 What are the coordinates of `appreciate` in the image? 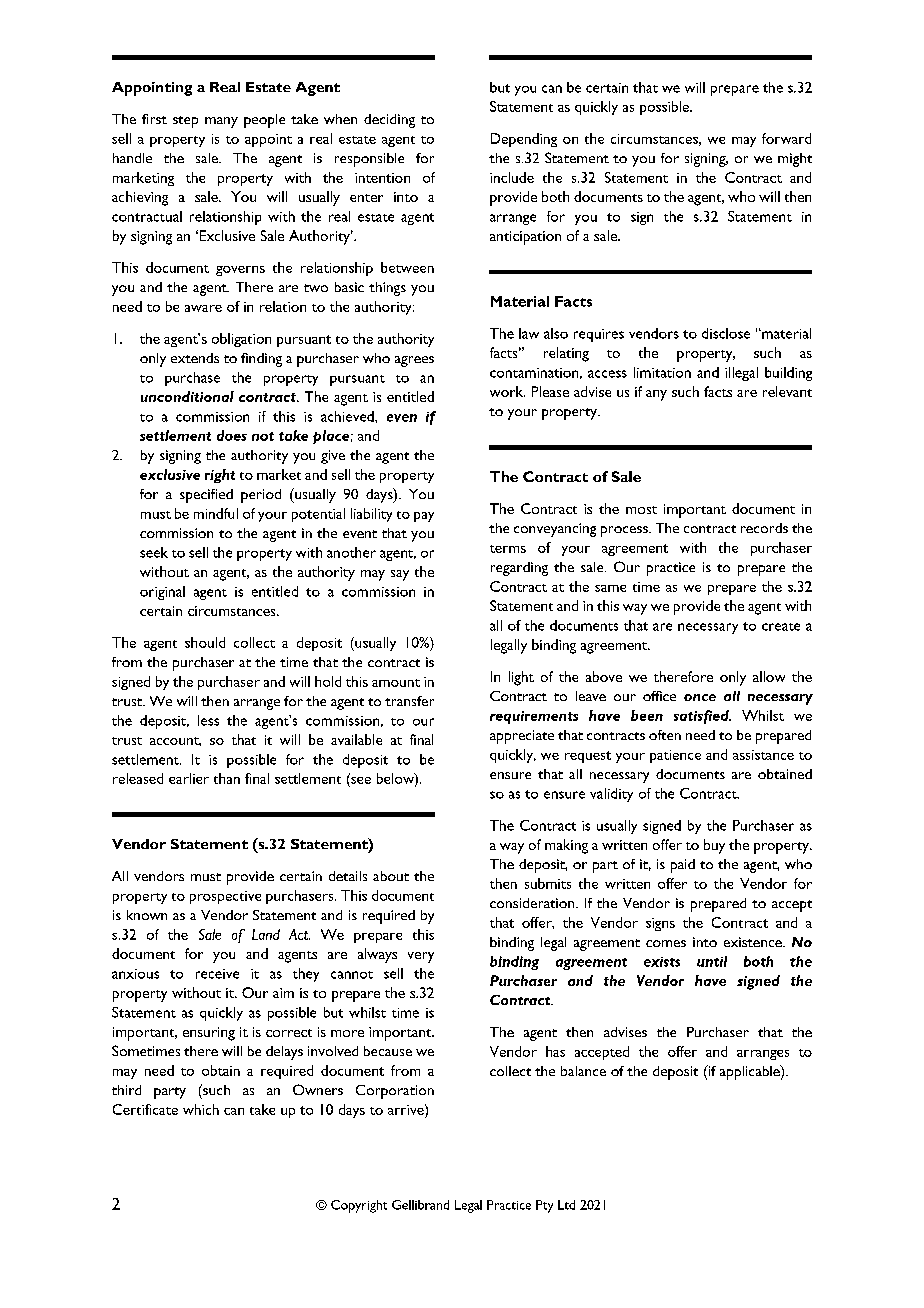 It's located at (522, 737).
